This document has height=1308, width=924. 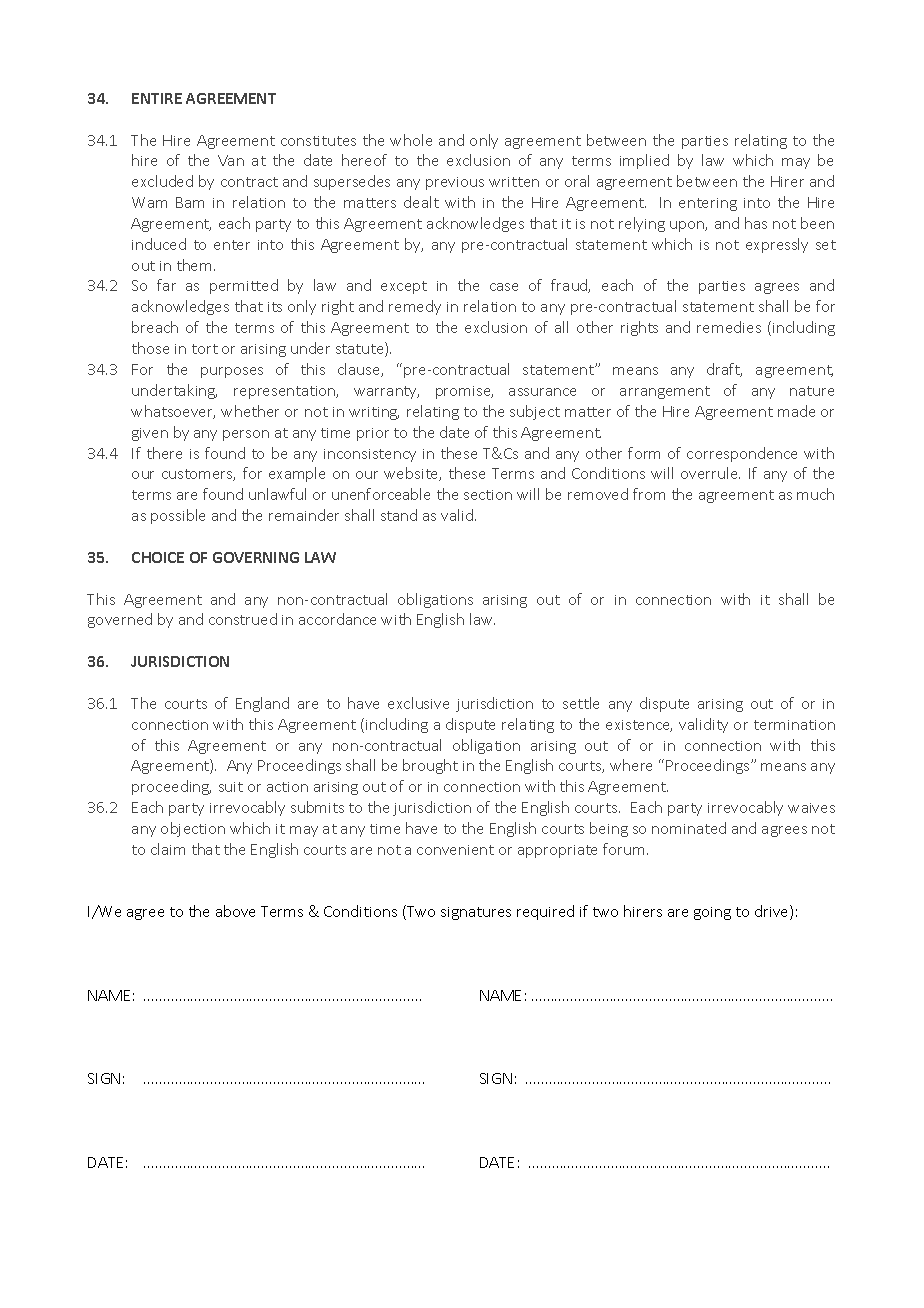 I want to click on purposes, so click(x=232, y=372).
